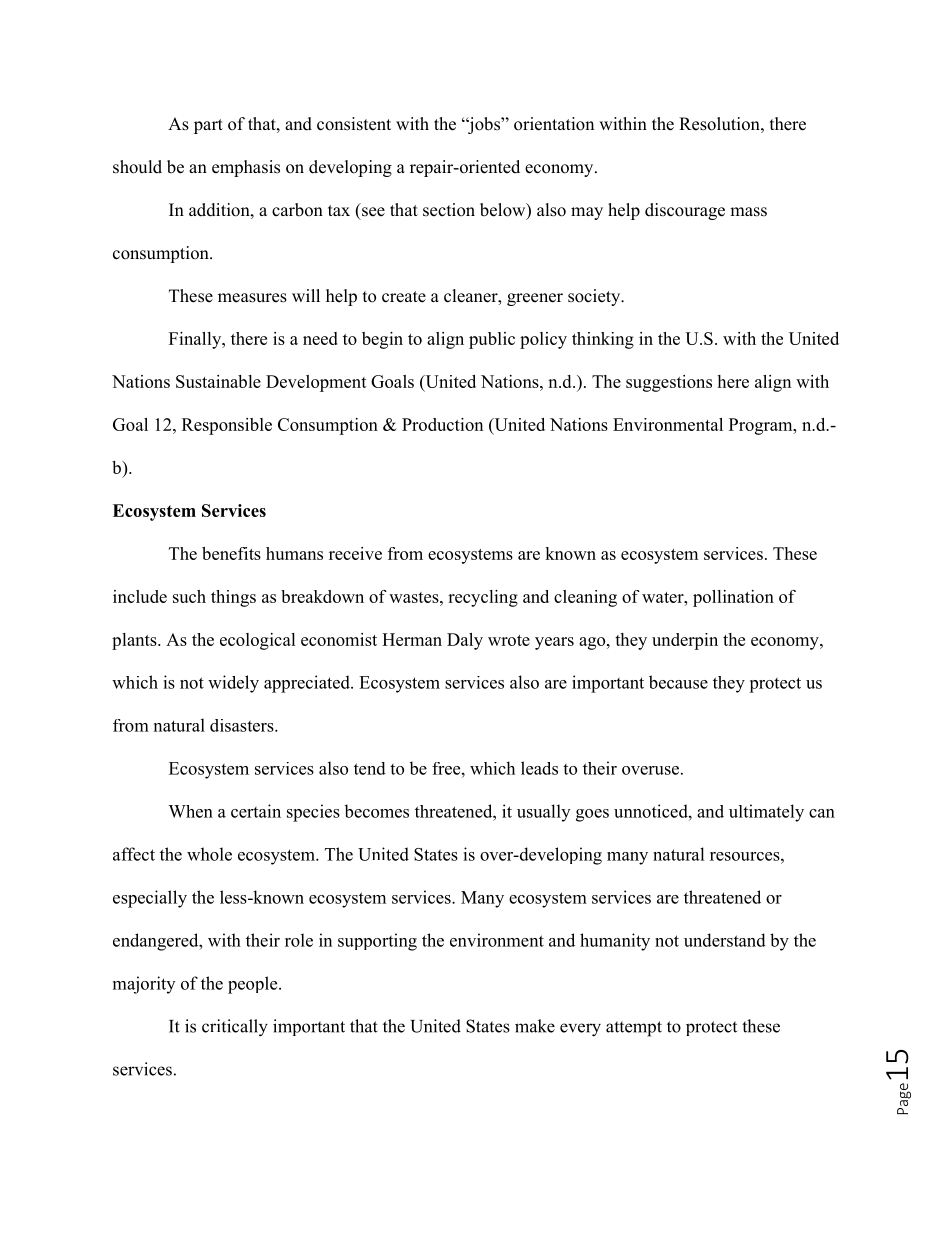 The image size is (952, 1233). Describe the element at coordinates (208, 126) in the page. I see `part` at that location.
